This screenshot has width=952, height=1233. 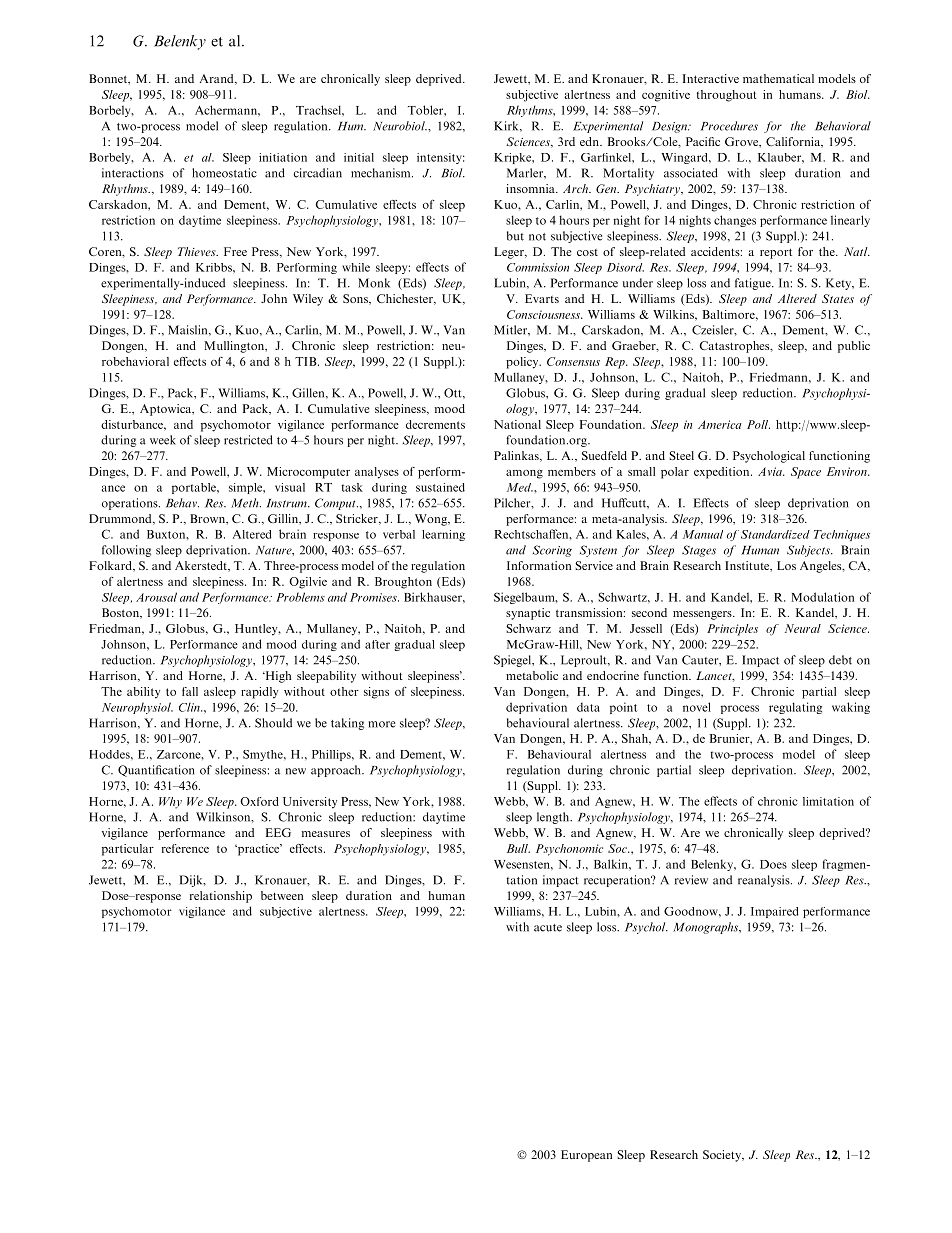 What do you see at coordinates (548, 928) in the screenshot?
I see `acute` at bounding box center [548, 928].
